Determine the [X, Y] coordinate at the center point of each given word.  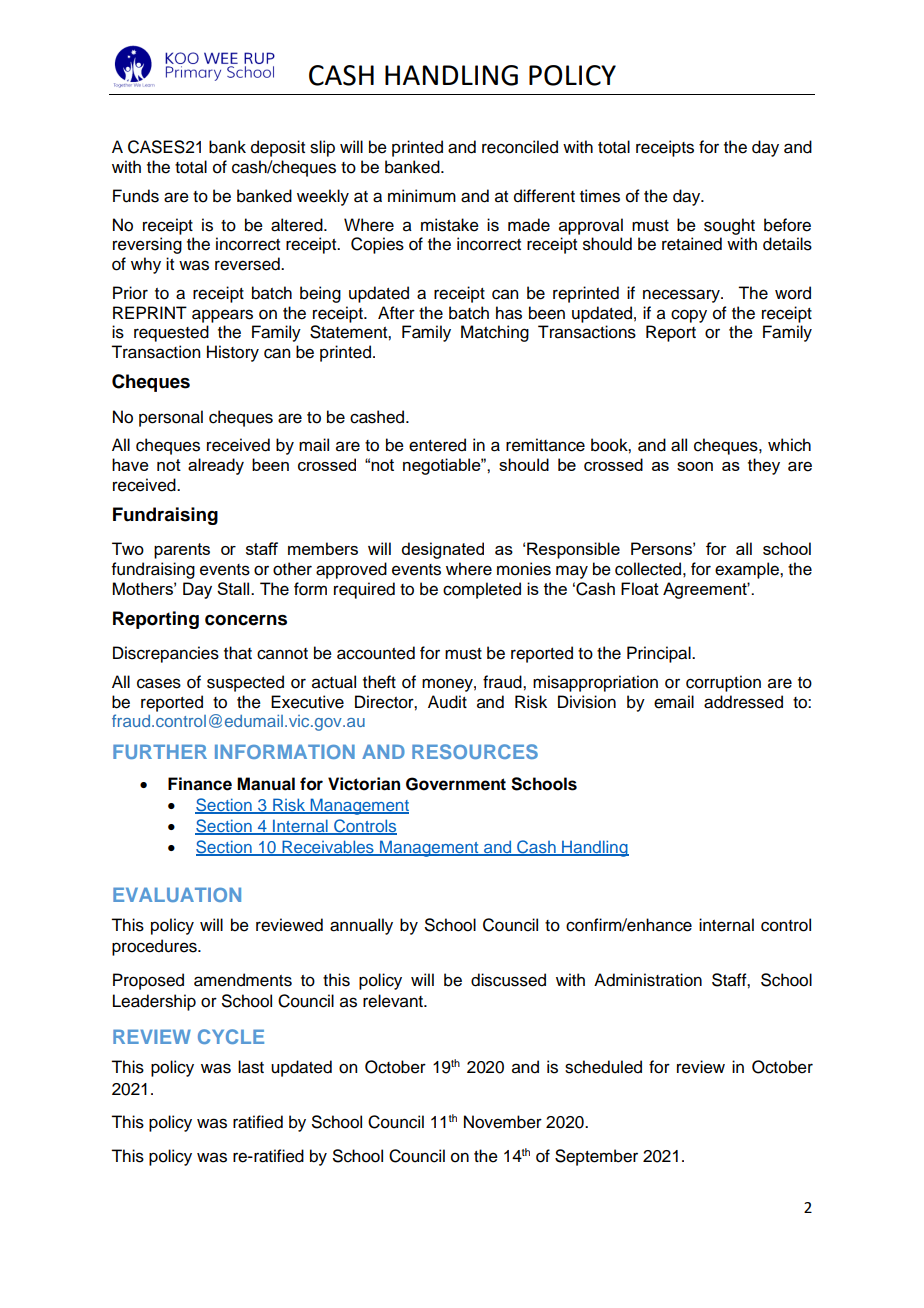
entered [437, 445]
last [251, 1067]
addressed [743, 702]
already [216, 466]
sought [729, 226]
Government [456, 784]
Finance [200, 784]
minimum [422, 196]
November [503, 1122]
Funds [136, 196]
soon [695, 466]
